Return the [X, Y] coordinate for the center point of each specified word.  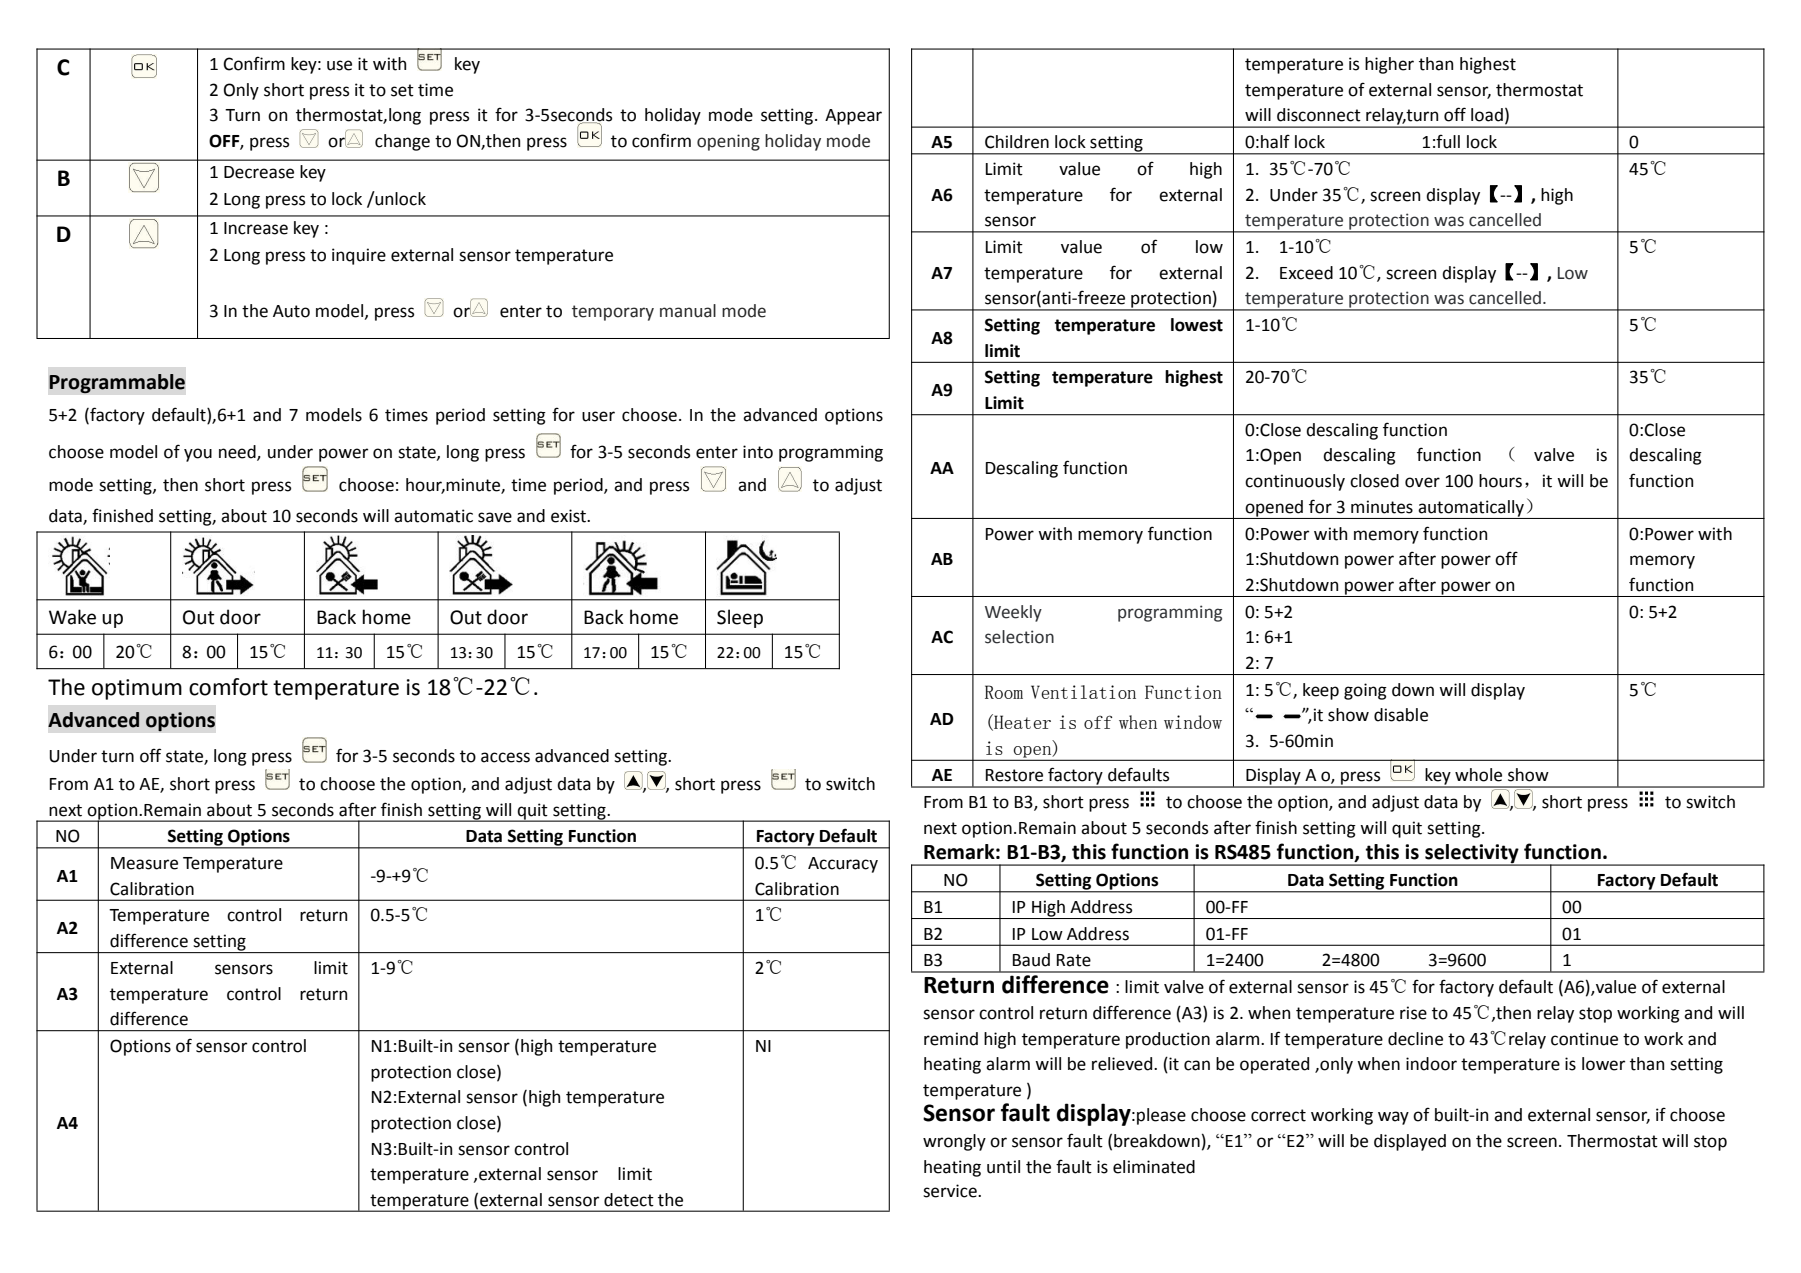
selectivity [1472, 855]
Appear [853, 117]
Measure [144, 863]
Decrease [259, 172]
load [1487, 115]
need [238, 452]
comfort [228, 687]
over [1422, 482]
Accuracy [843, 865]
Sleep [740, 618]
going [1365, 691]
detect [629, 1200]
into [758, 452]
